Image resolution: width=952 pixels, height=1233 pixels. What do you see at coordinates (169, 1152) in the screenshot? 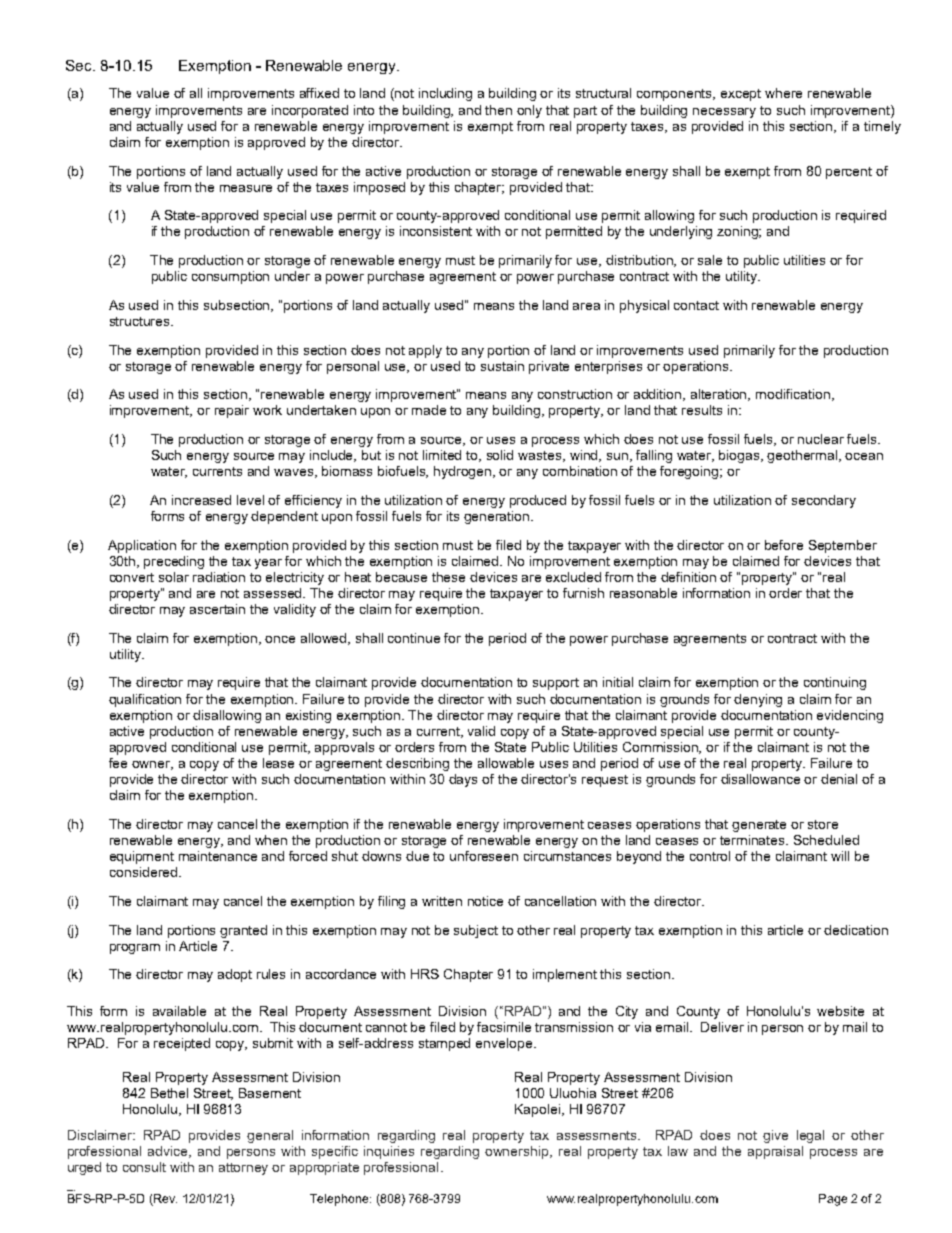
I see `advice` at bounding box center [169, 1152].
